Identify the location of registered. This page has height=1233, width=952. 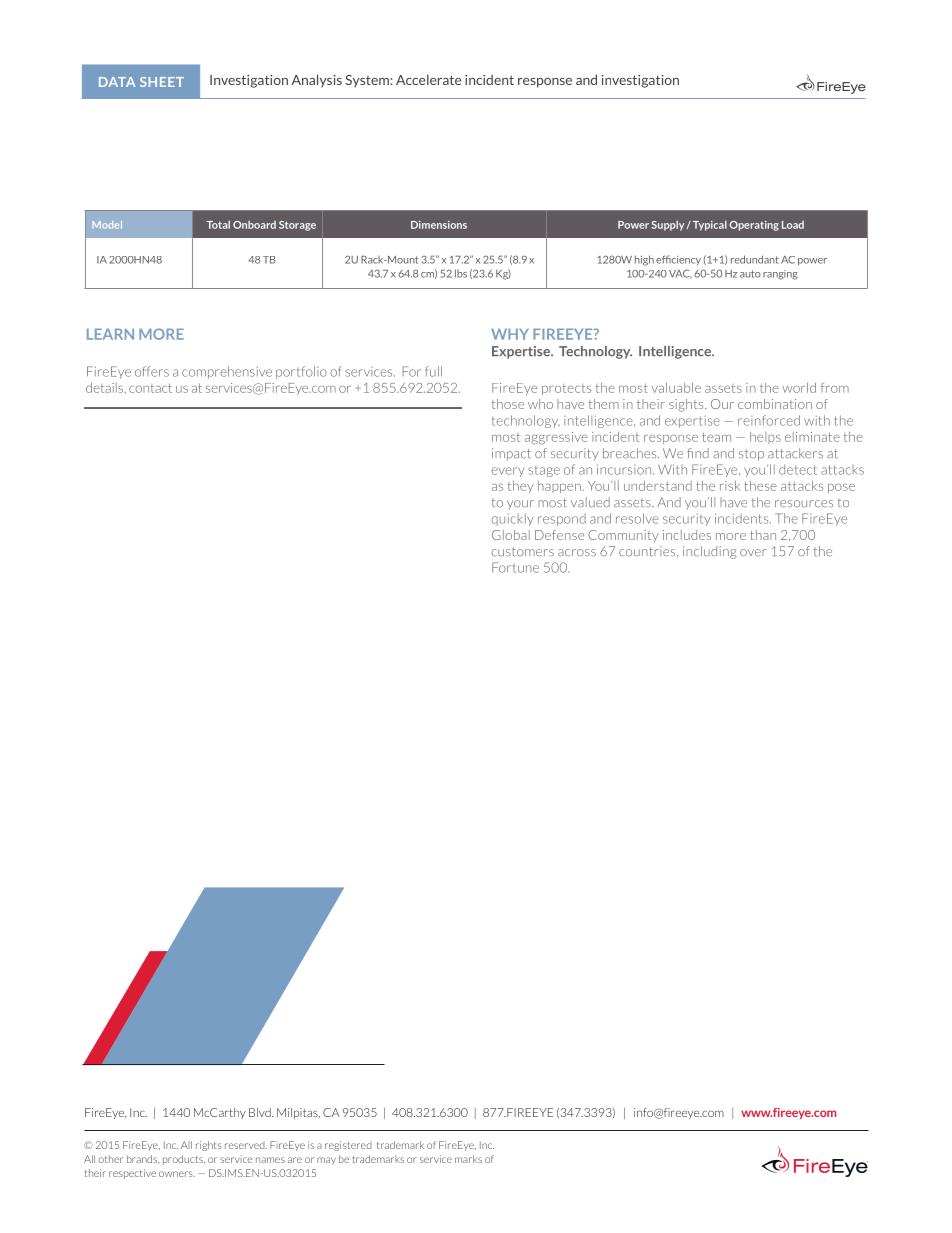
(348, 1146).
